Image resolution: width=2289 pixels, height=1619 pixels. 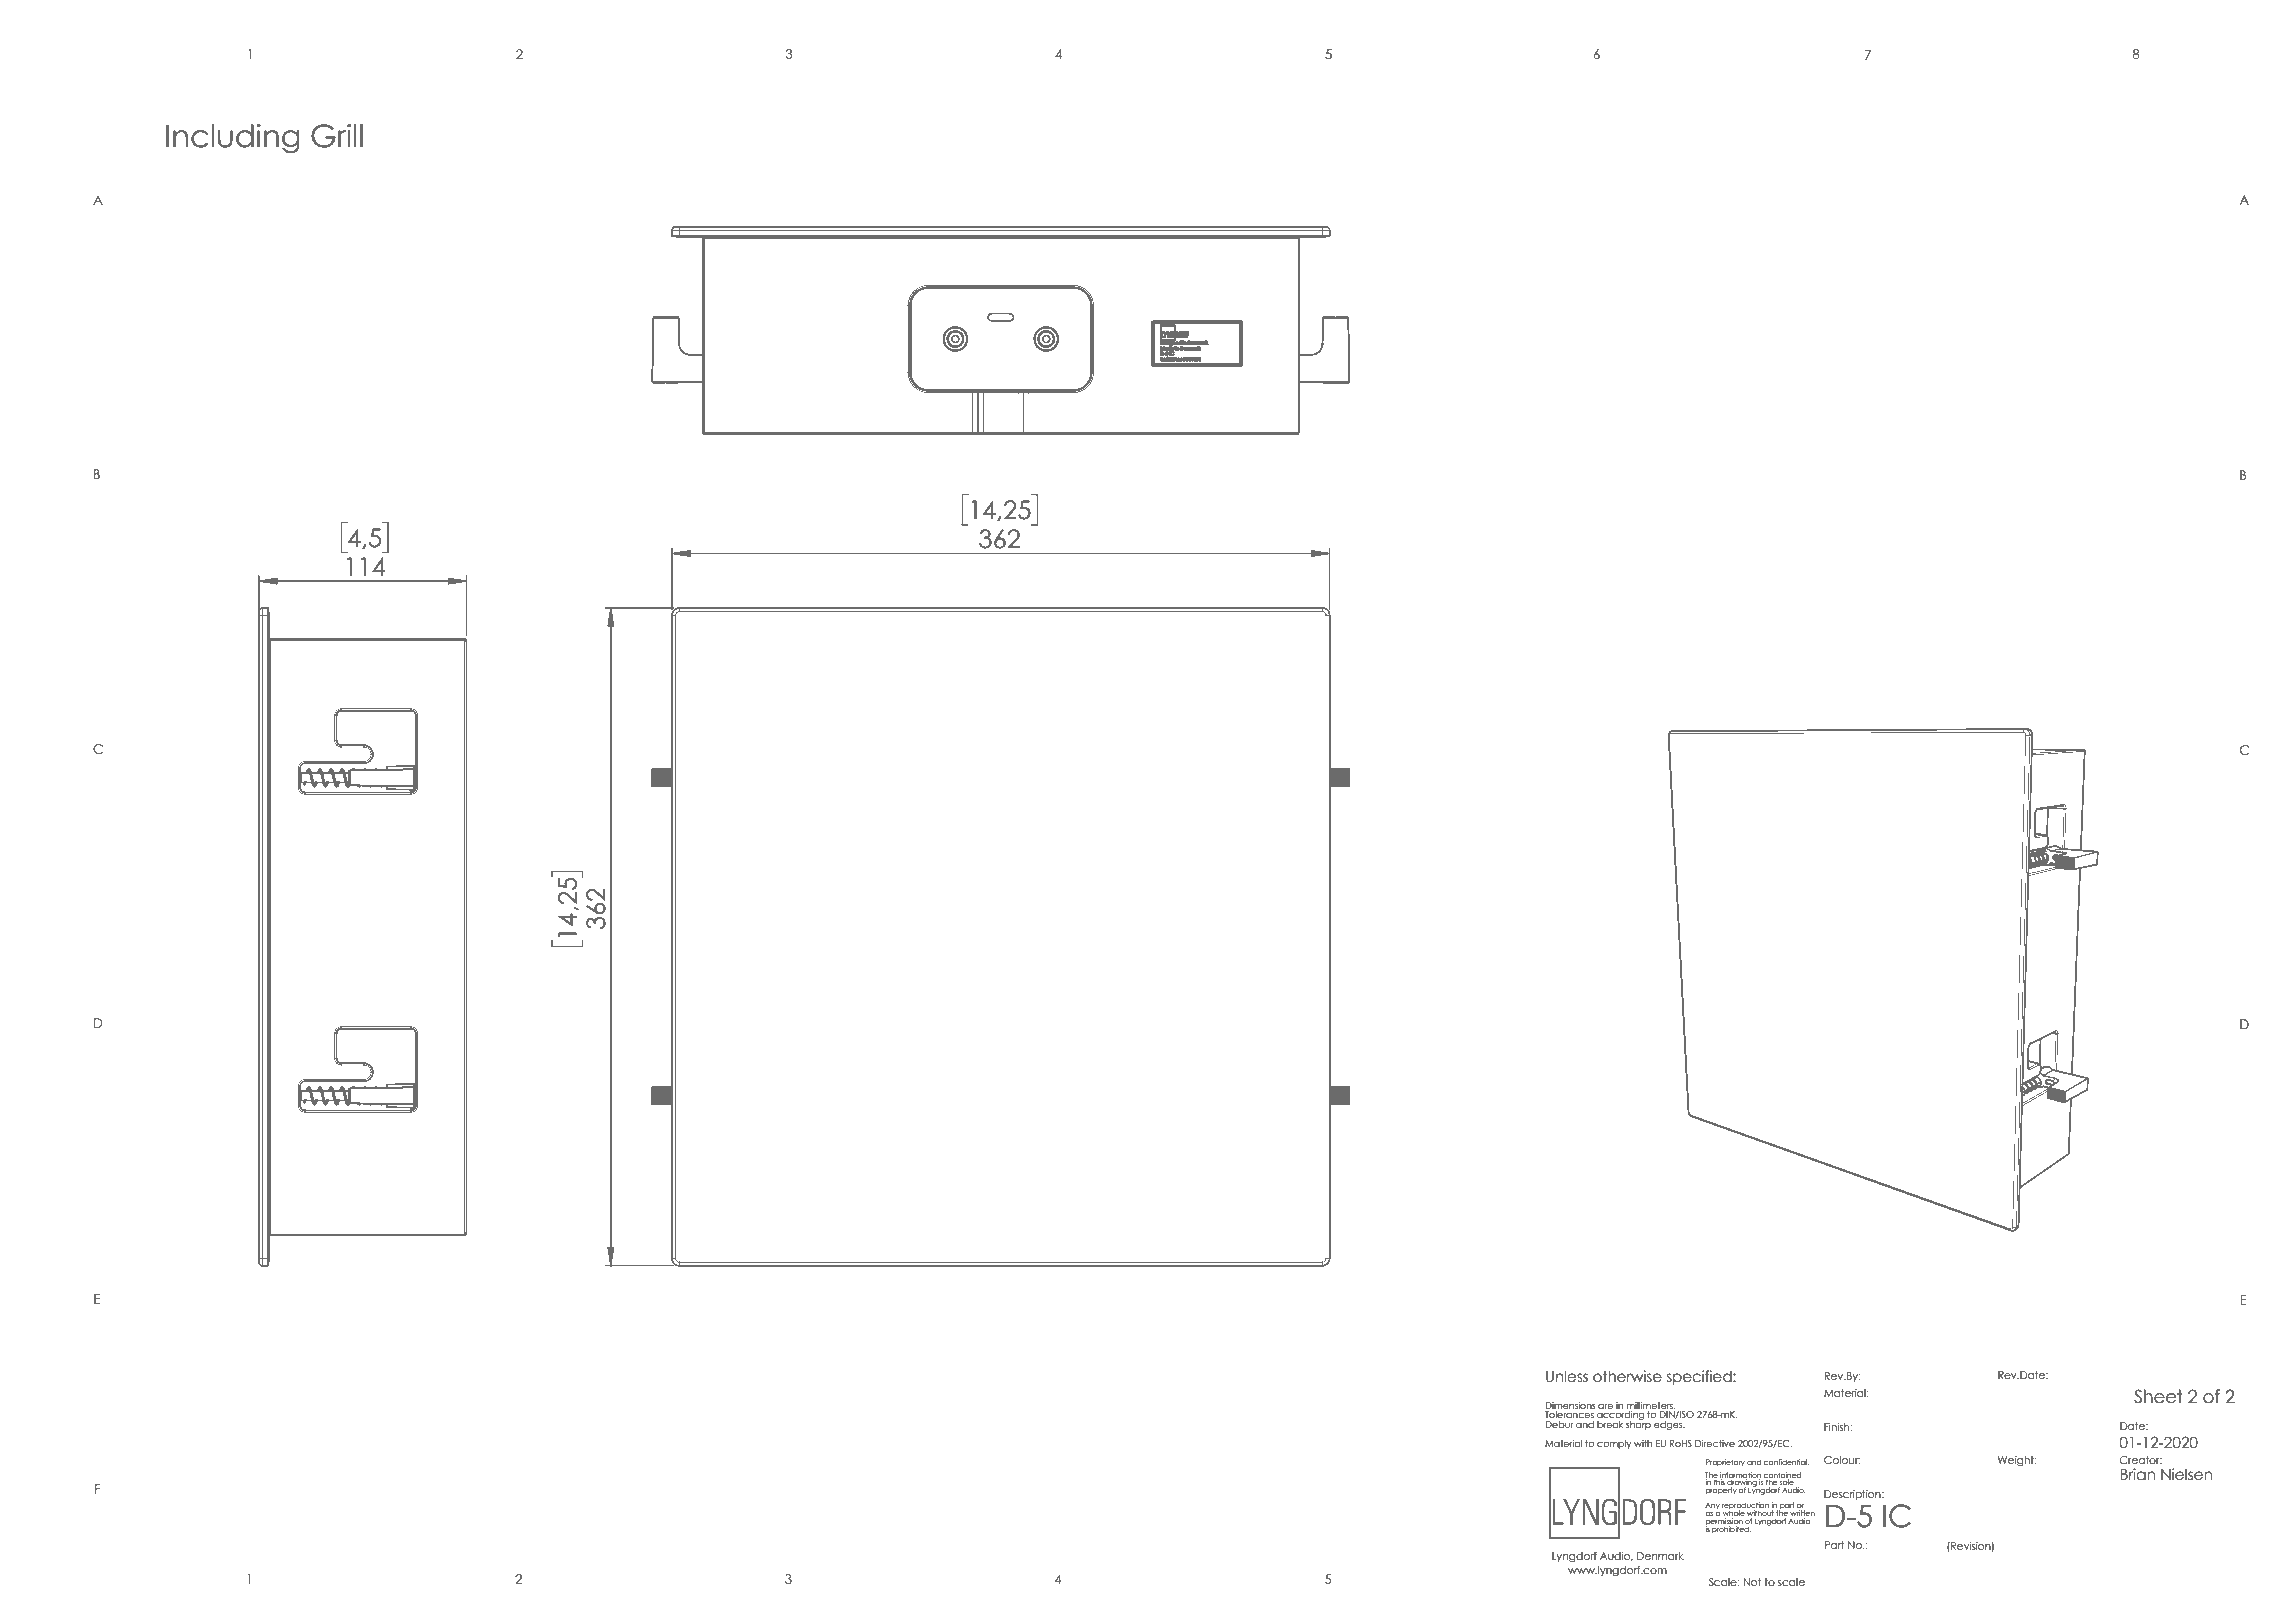 I want to click on comply, so click(x=1614, y=1444).
